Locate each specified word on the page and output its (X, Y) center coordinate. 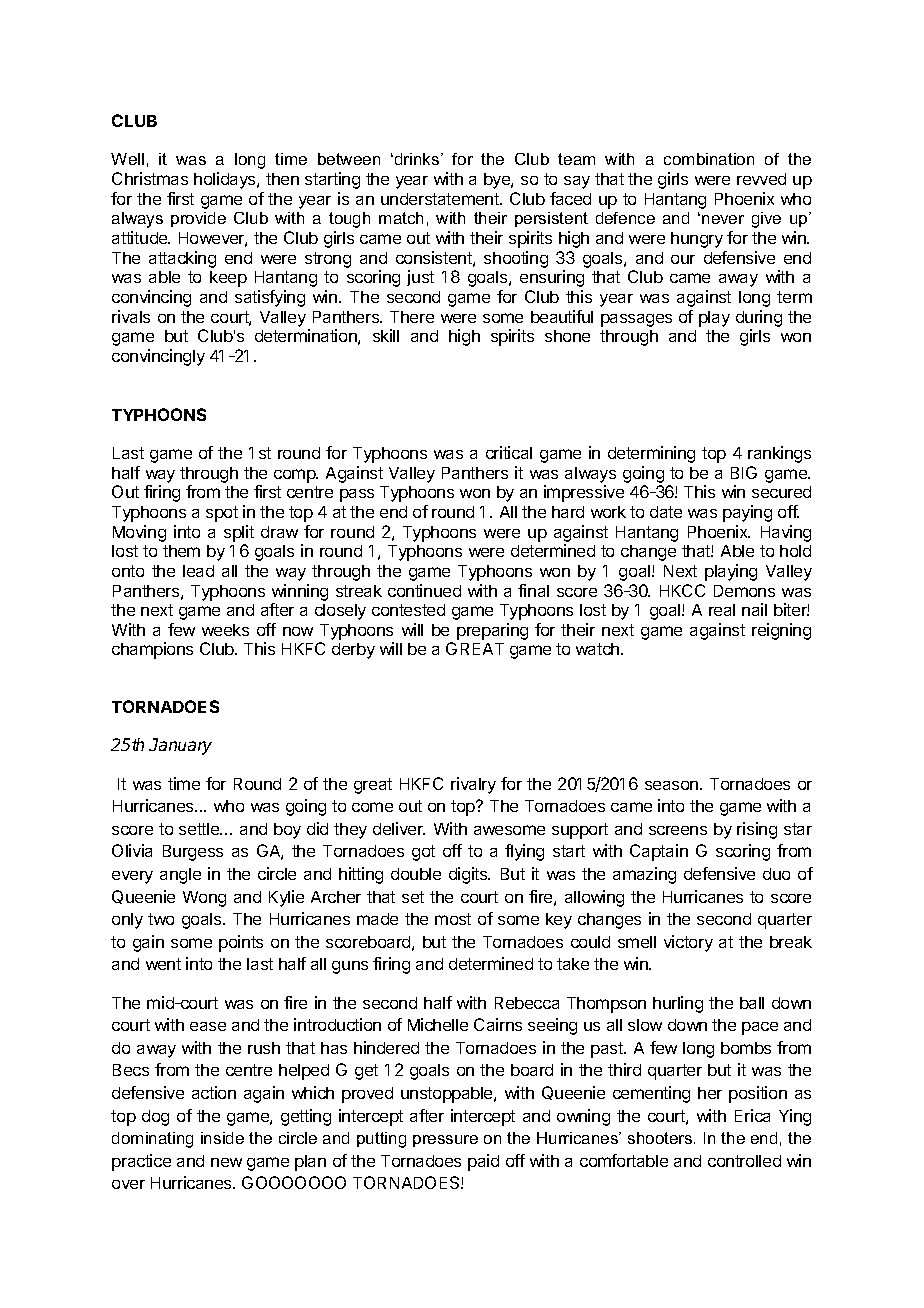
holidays (226, 180)
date (666, 512)
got (423, 853)
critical (509, 452)
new (226, 1162)
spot (222, 514)
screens (678, 830)
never (723, 219)
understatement (441, 199)
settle (200, 829)
